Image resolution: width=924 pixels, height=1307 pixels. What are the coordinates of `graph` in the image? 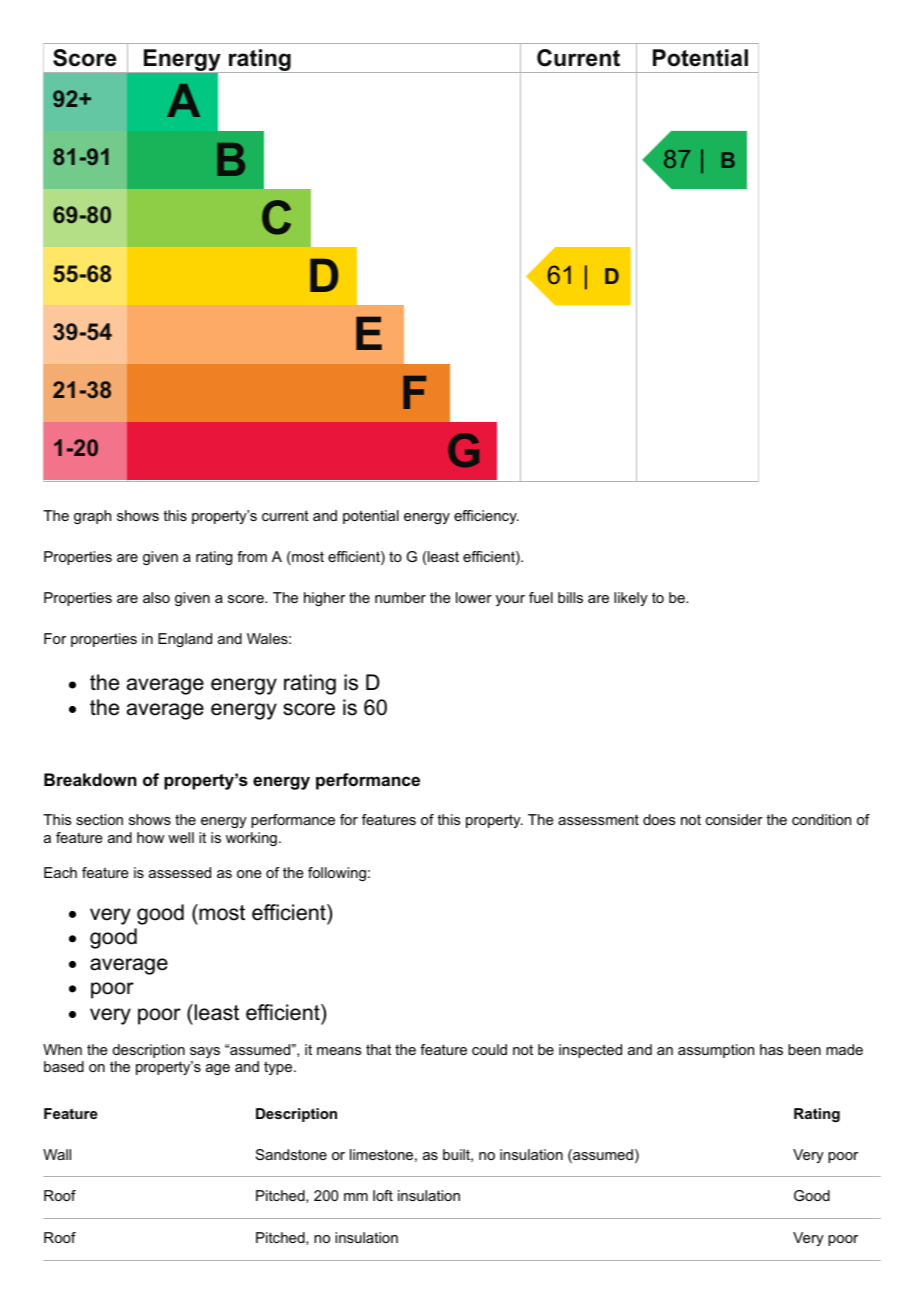 It's located at (92, 517).
